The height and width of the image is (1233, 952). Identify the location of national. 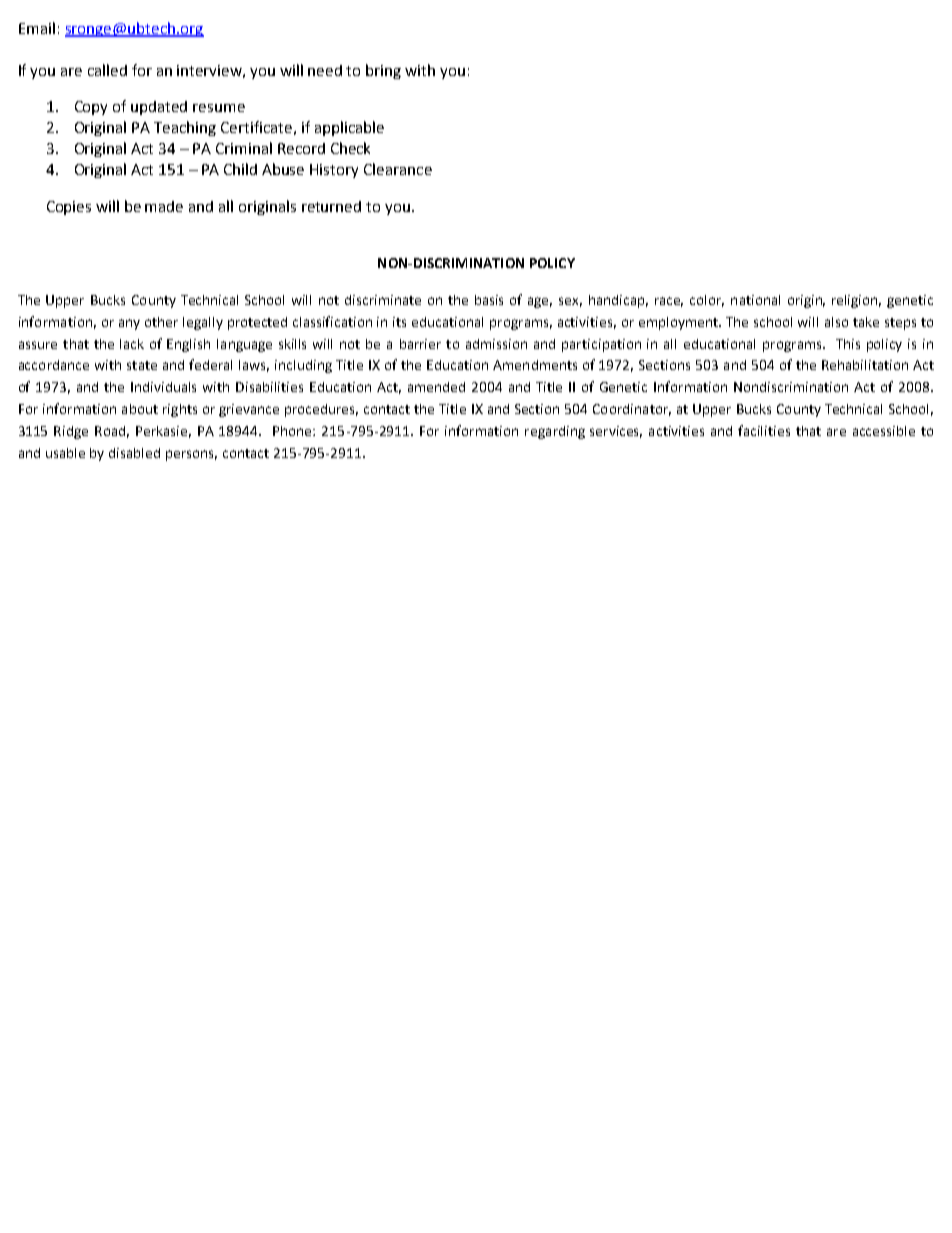
(755, 300).
